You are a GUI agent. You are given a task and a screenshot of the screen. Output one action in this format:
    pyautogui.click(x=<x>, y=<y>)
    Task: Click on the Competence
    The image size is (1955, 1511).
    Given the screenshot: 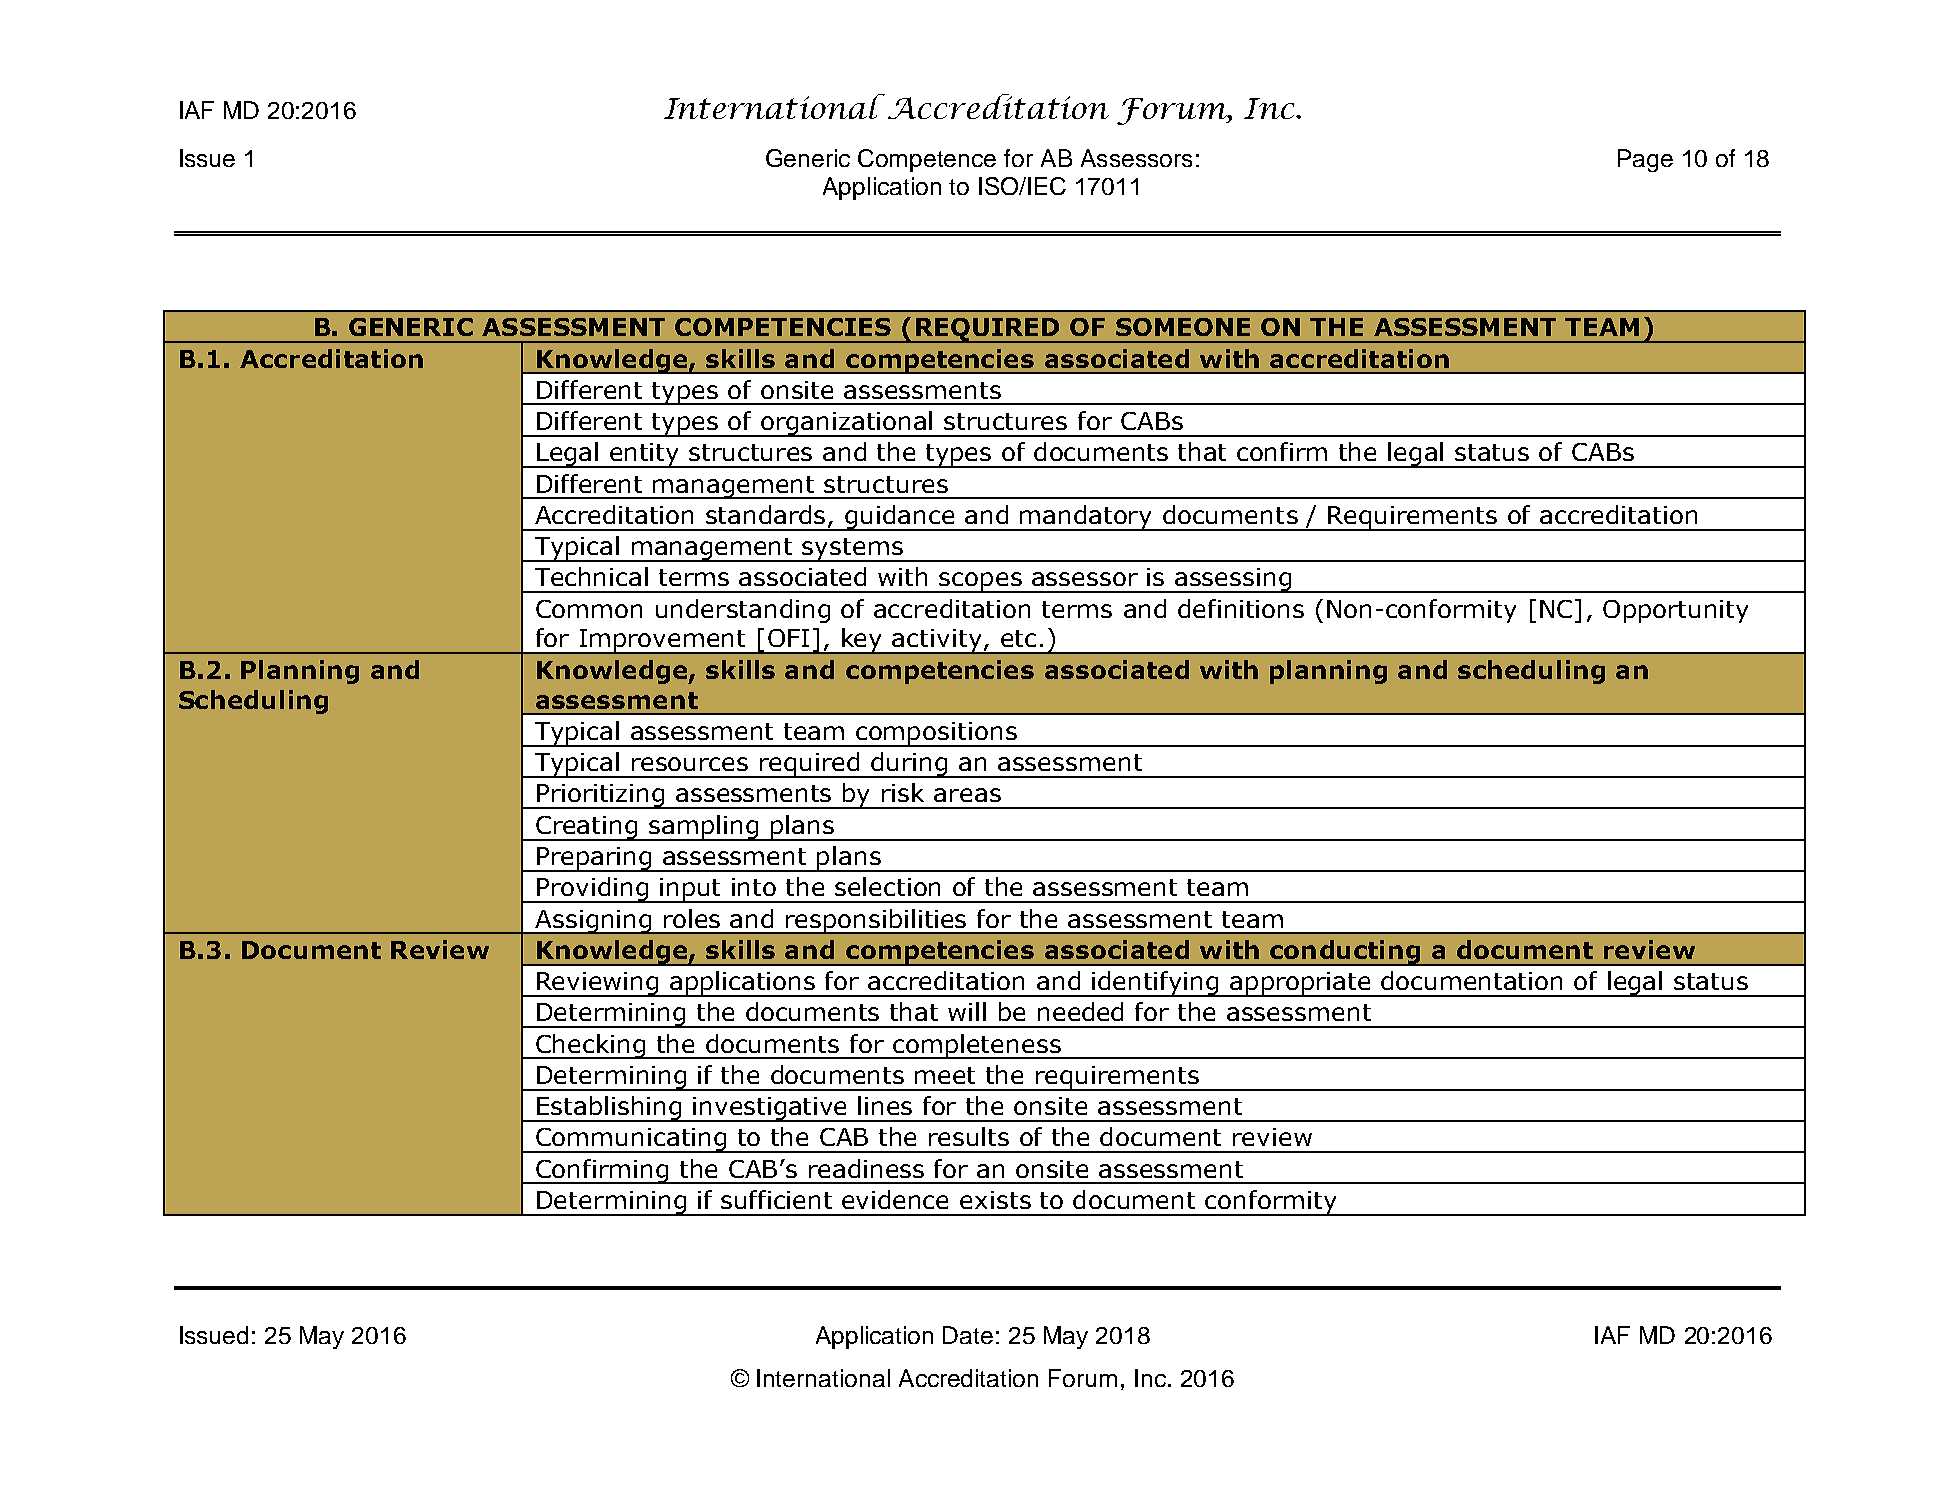 What is the action you would take?
    pyautogui.click(x=927, y=160)
